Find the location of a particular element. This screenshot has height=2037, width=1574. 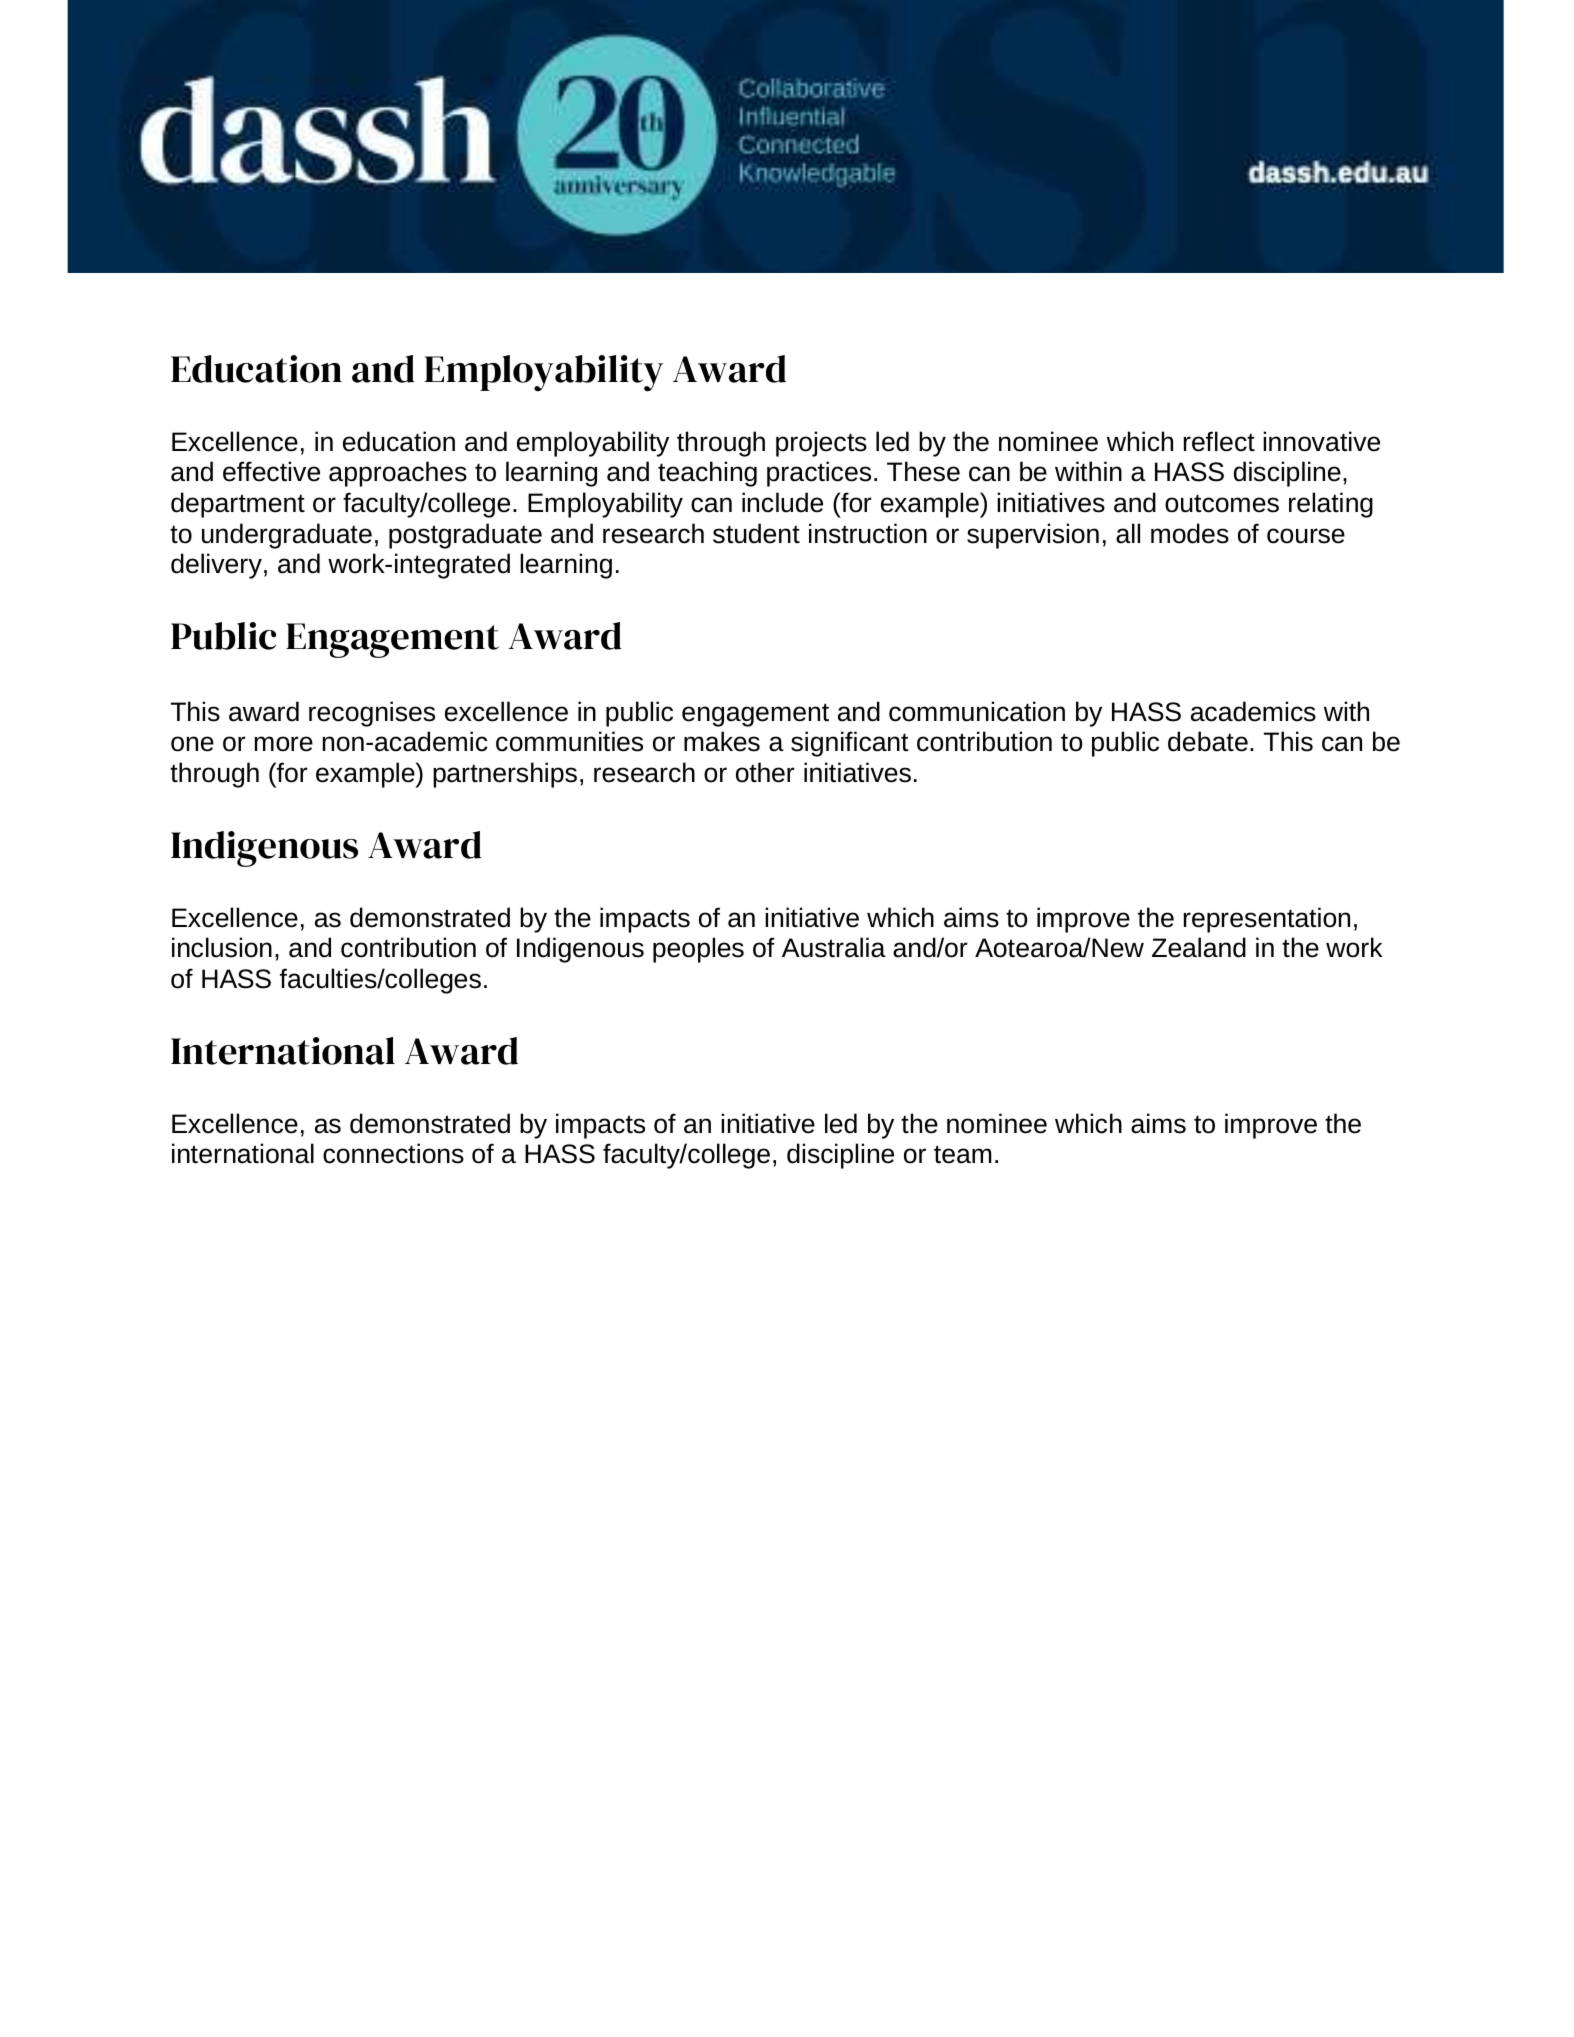

more is located at coordinates (283, 744).
